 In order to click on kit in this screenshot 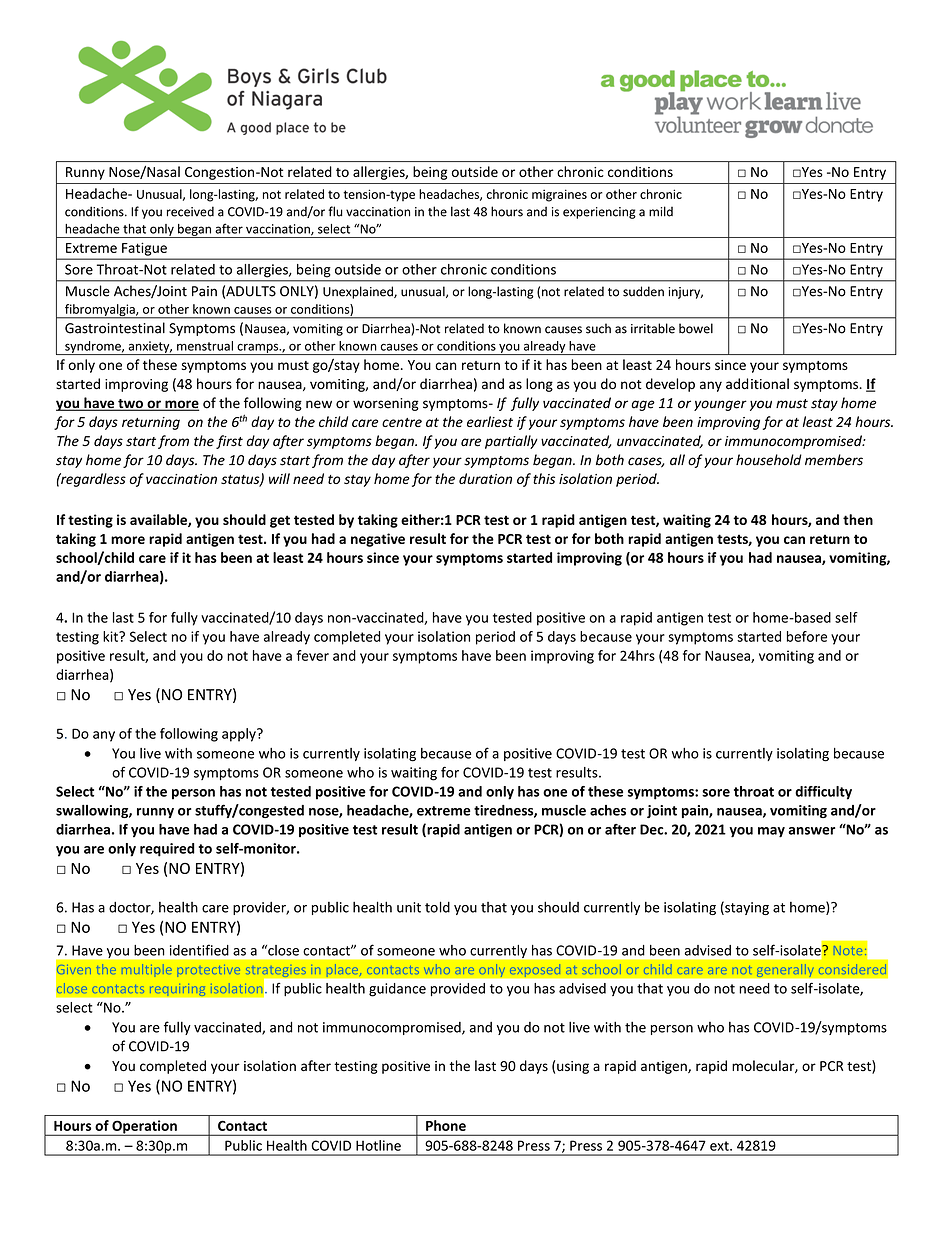, I will do `click(111, 636)`.
